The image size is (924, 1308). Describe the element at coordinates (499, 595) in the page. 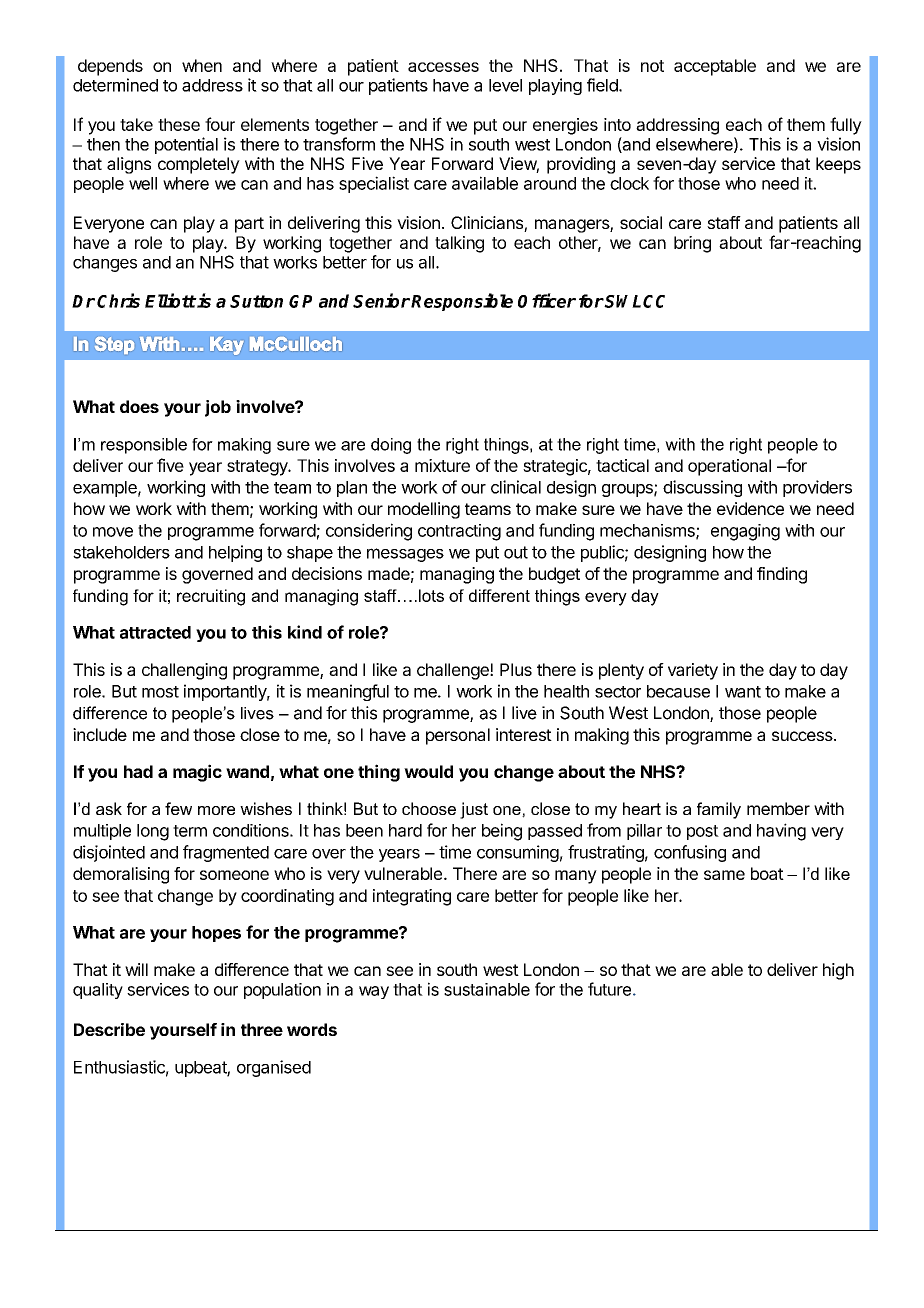

I see `different` at that location.
